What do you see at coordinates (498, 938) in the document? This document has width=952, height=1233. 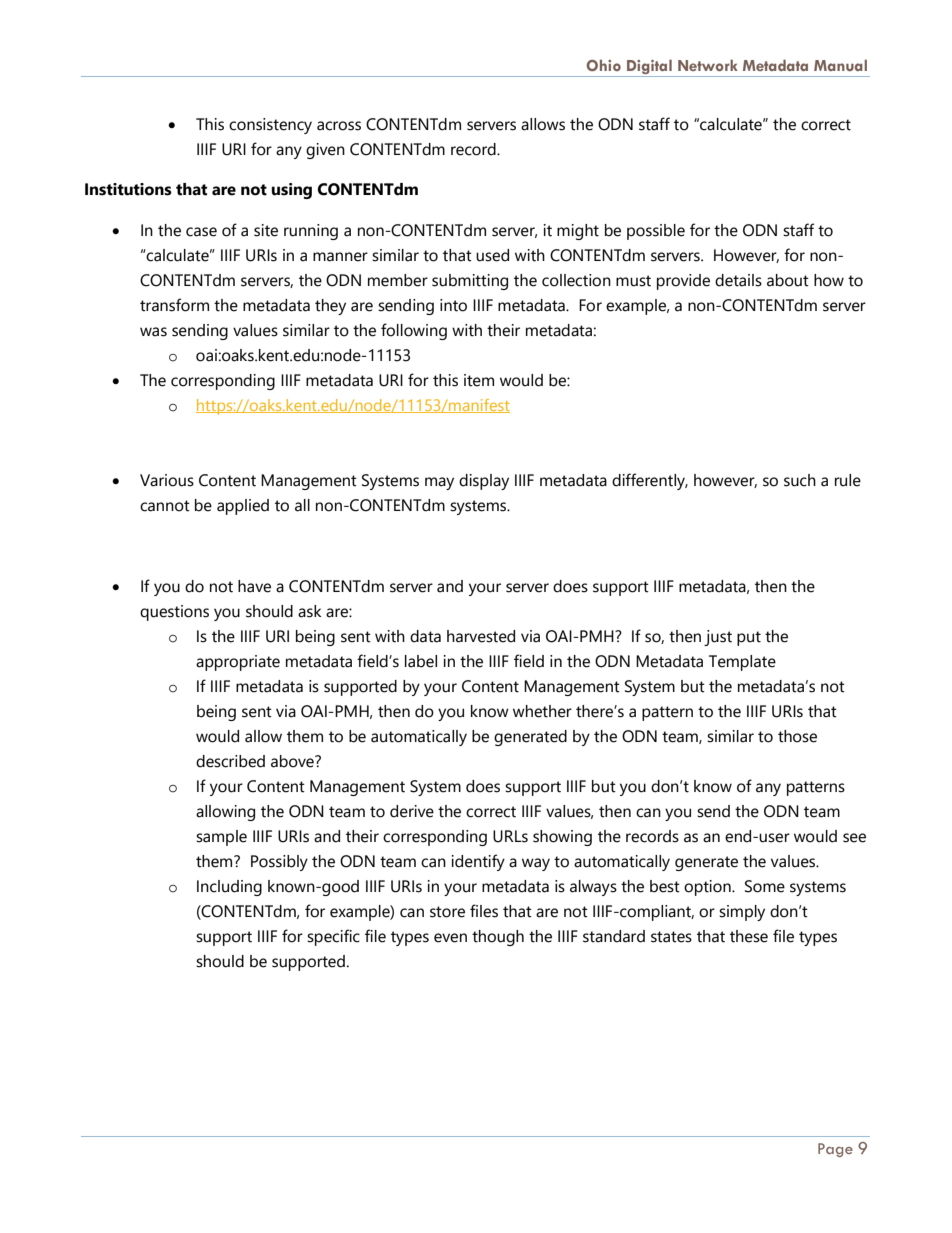 I see `though` at bounding box center [498, 938].
